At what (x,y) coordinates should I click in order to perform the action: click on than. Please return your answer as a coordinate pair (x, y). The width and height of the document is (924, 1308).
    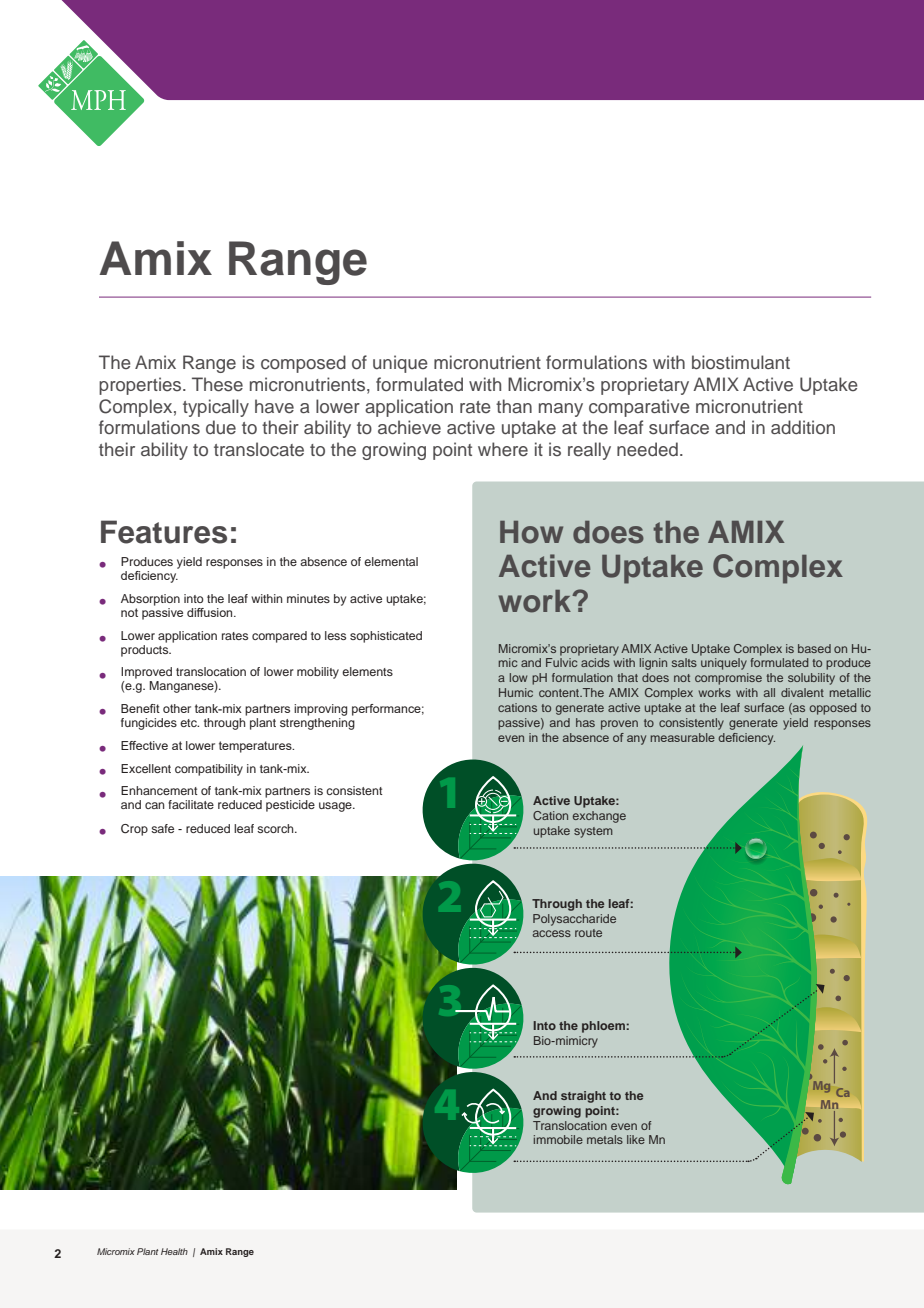
    Looking at the image, I should click on (514, 406).
